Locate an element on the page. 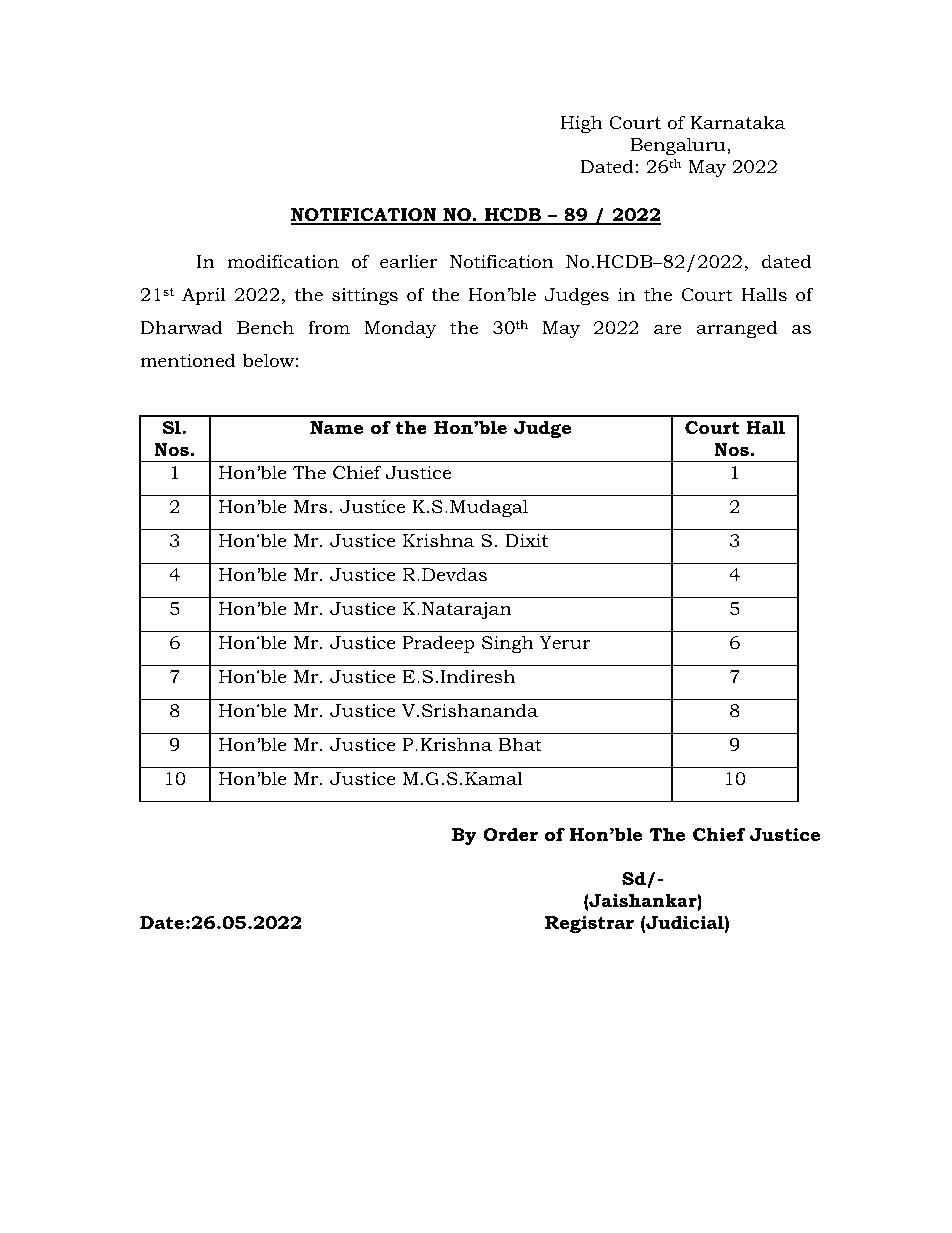 The width and height of the document is (952, 1233). Monday is located at coordinates (400, 329).
